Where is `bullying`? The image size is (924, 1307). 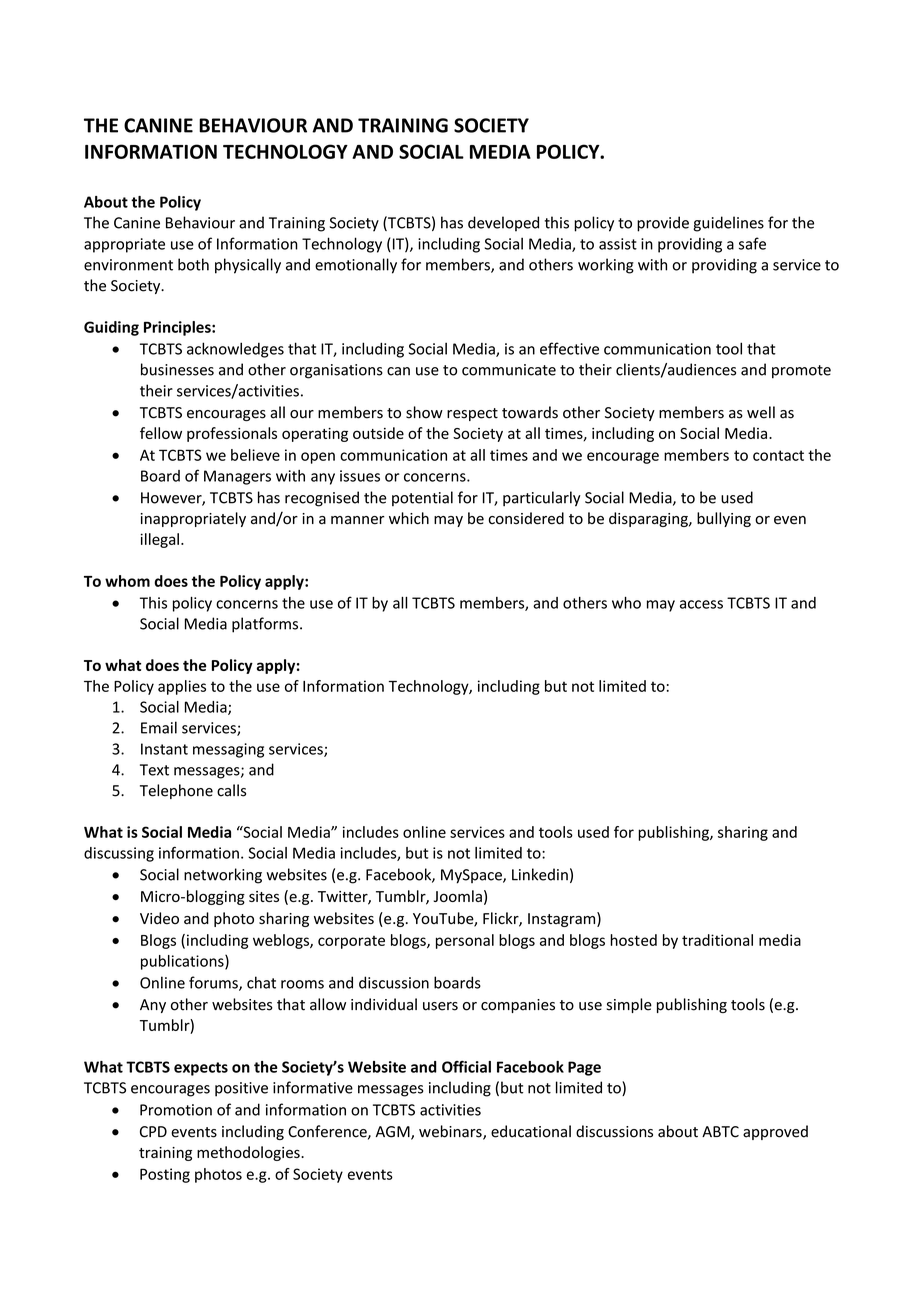
bullying is located at coordinates (724, 519).
